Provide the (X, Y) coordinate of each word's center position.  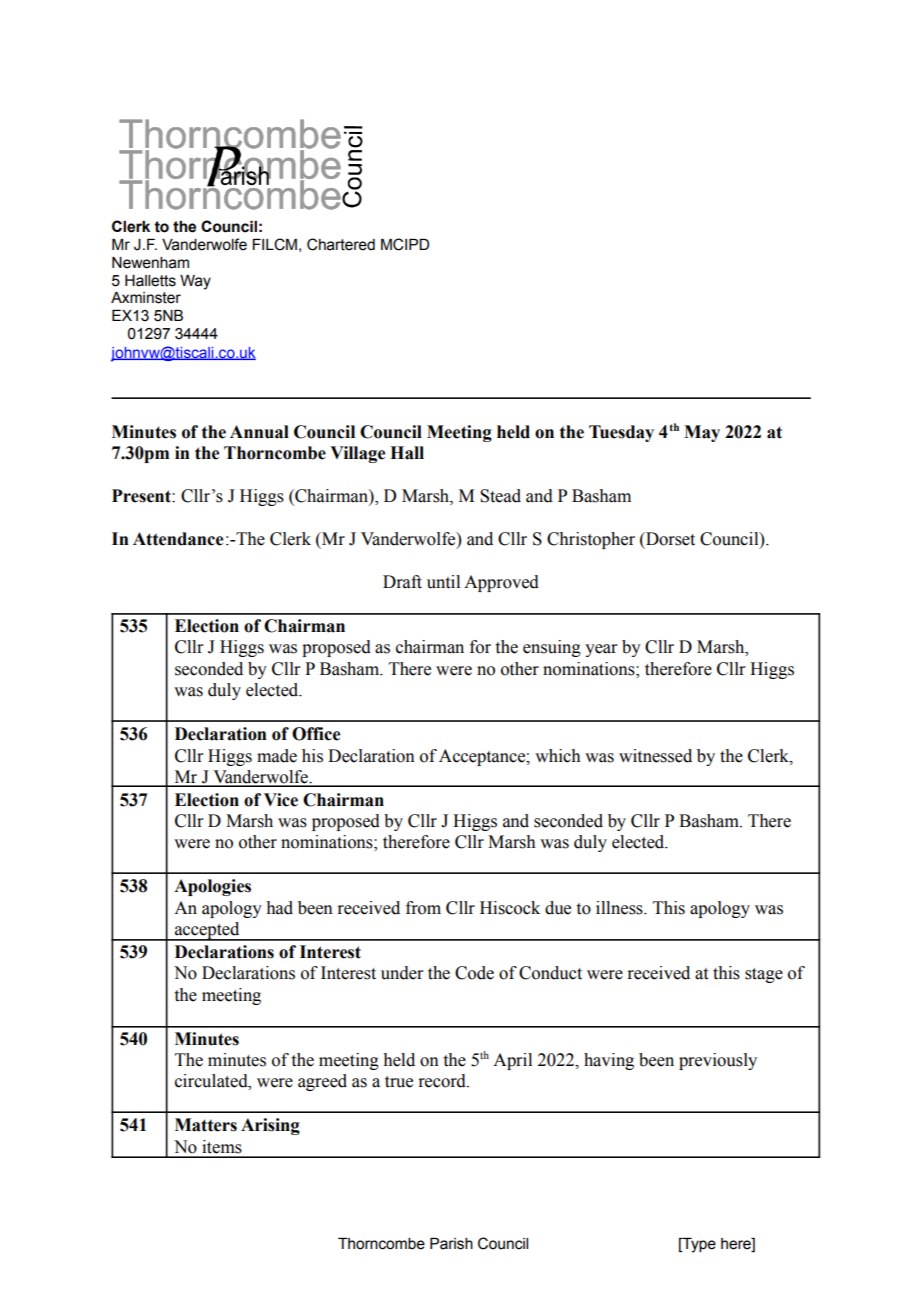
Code (474, 973)
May (702, 433)
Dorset (669, 539)
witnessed (655, 756)
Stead (500, 496)
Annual (259, 432)
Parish (451, 1244)
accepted (207, 931)
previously (718, 1061)
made (277, 756)
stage (764, 975)
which (558, 756)
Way (195, 282)
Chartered (341, 244)
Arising (270, 1126)
